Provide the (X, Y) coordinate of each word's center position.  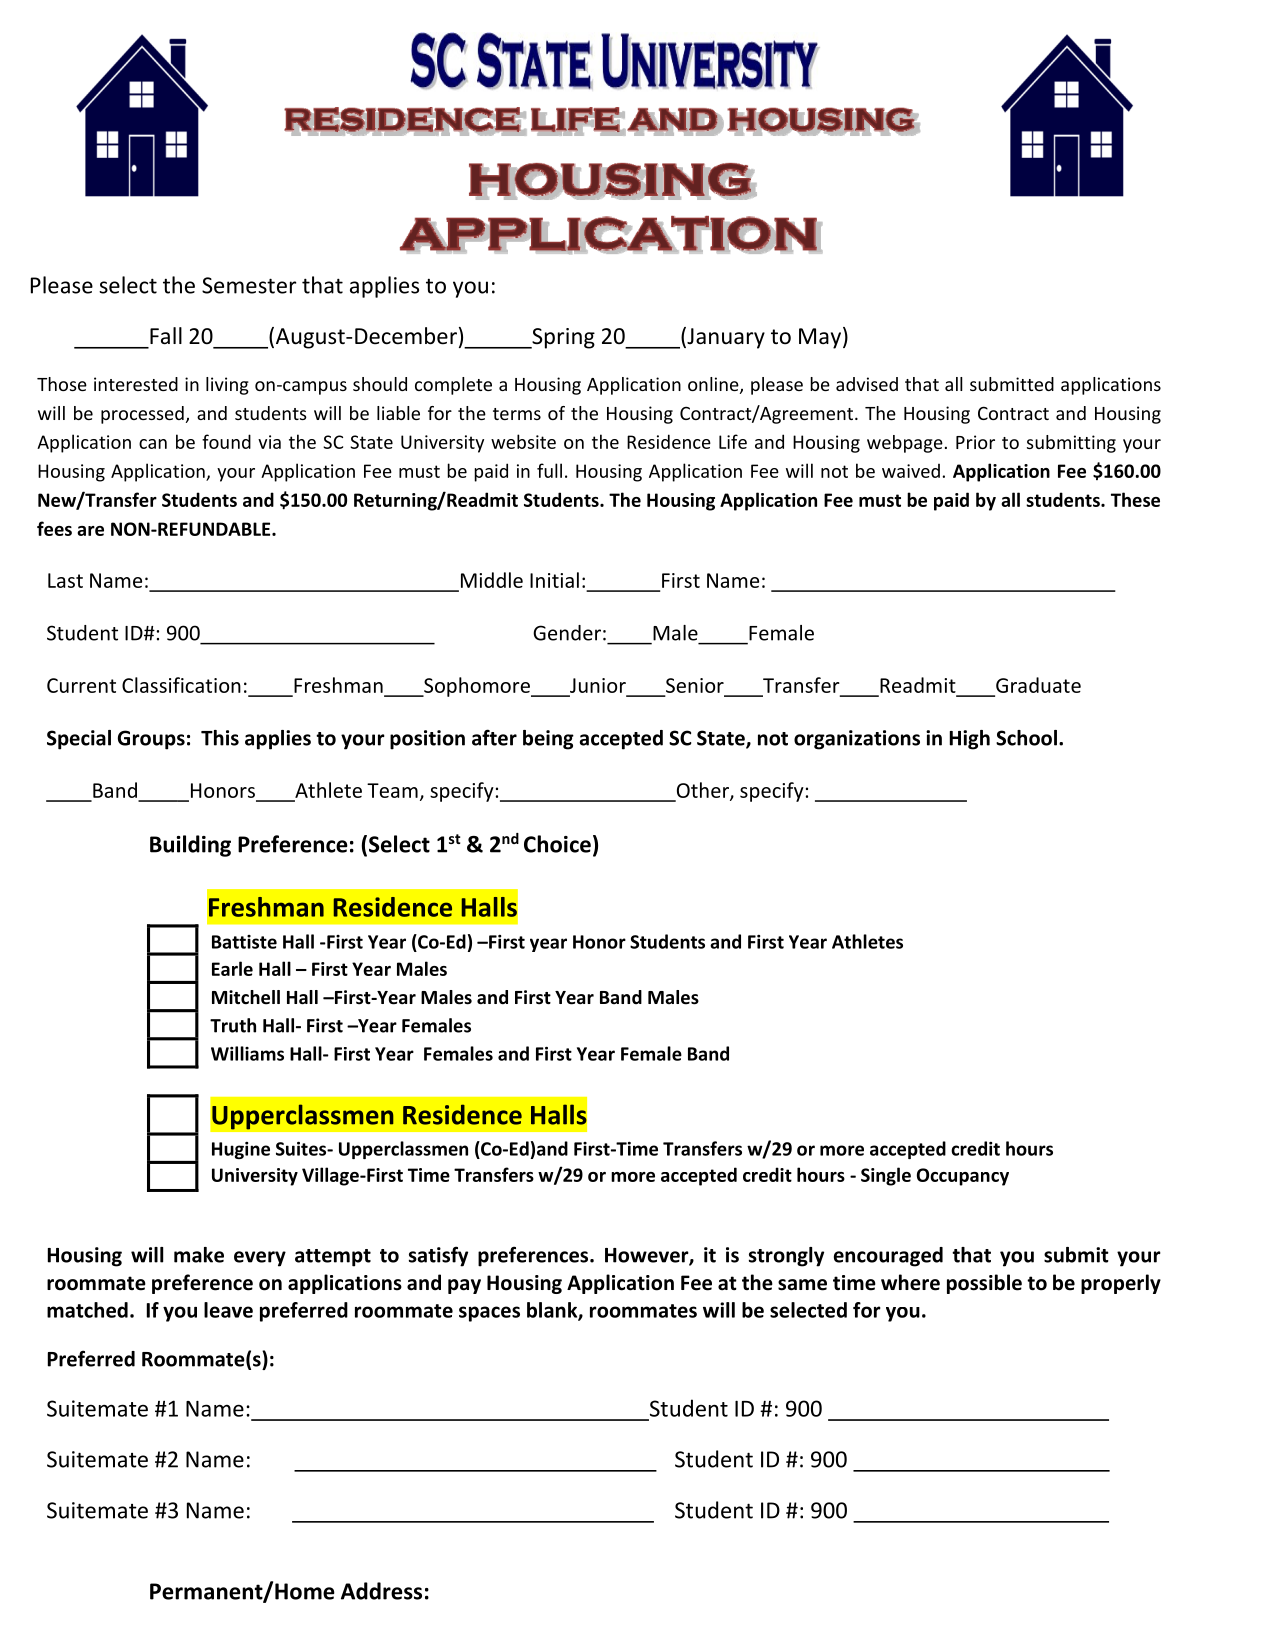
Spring (562, 338)
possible (984, 1284)
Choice (557, 844)
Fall (166, 336)
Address (381, 1591)
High (970, 740)
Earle (232, 968)
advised (867, 384)
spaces (489, 1314)
